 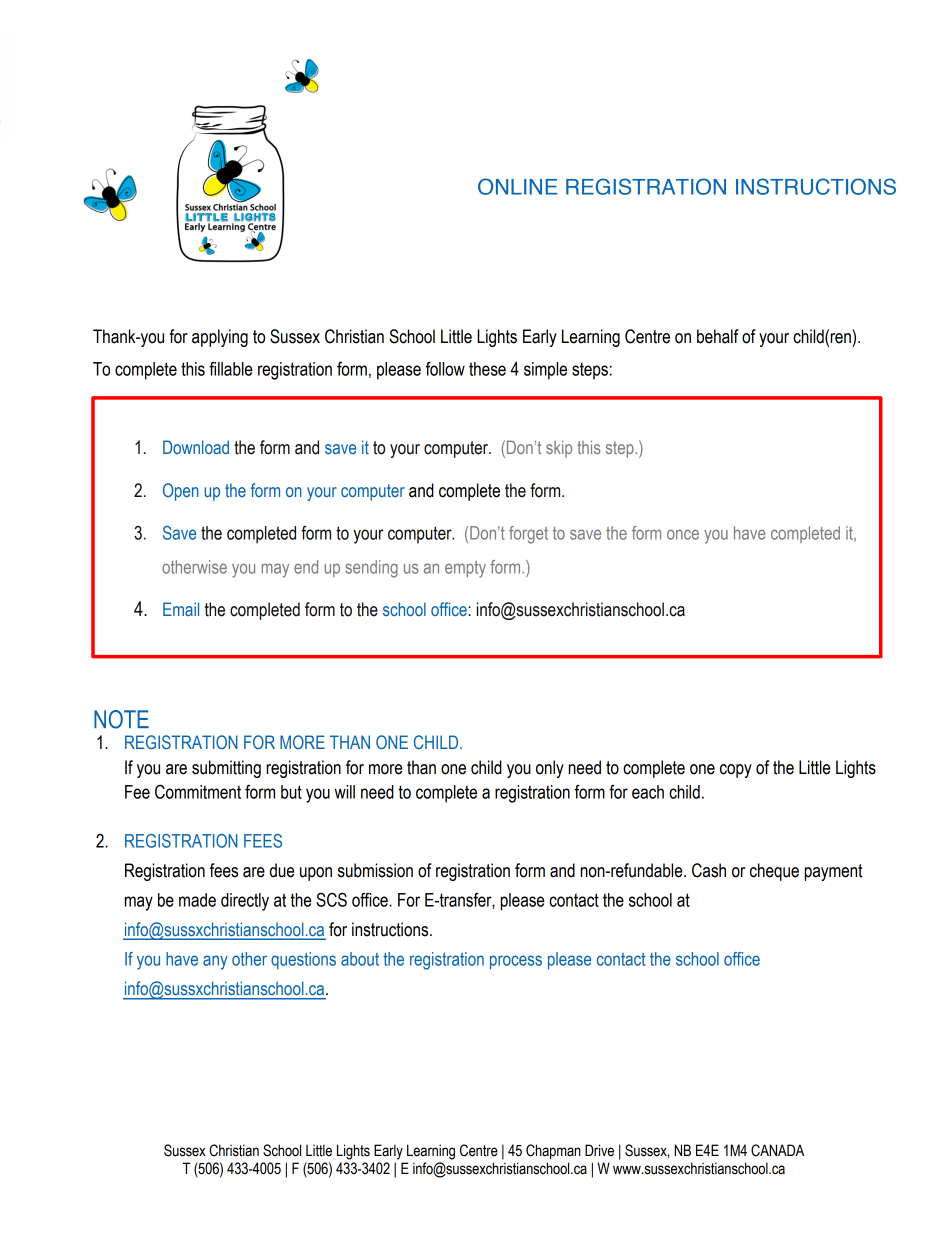 I want to click on once, so click(x=683, y=534).
